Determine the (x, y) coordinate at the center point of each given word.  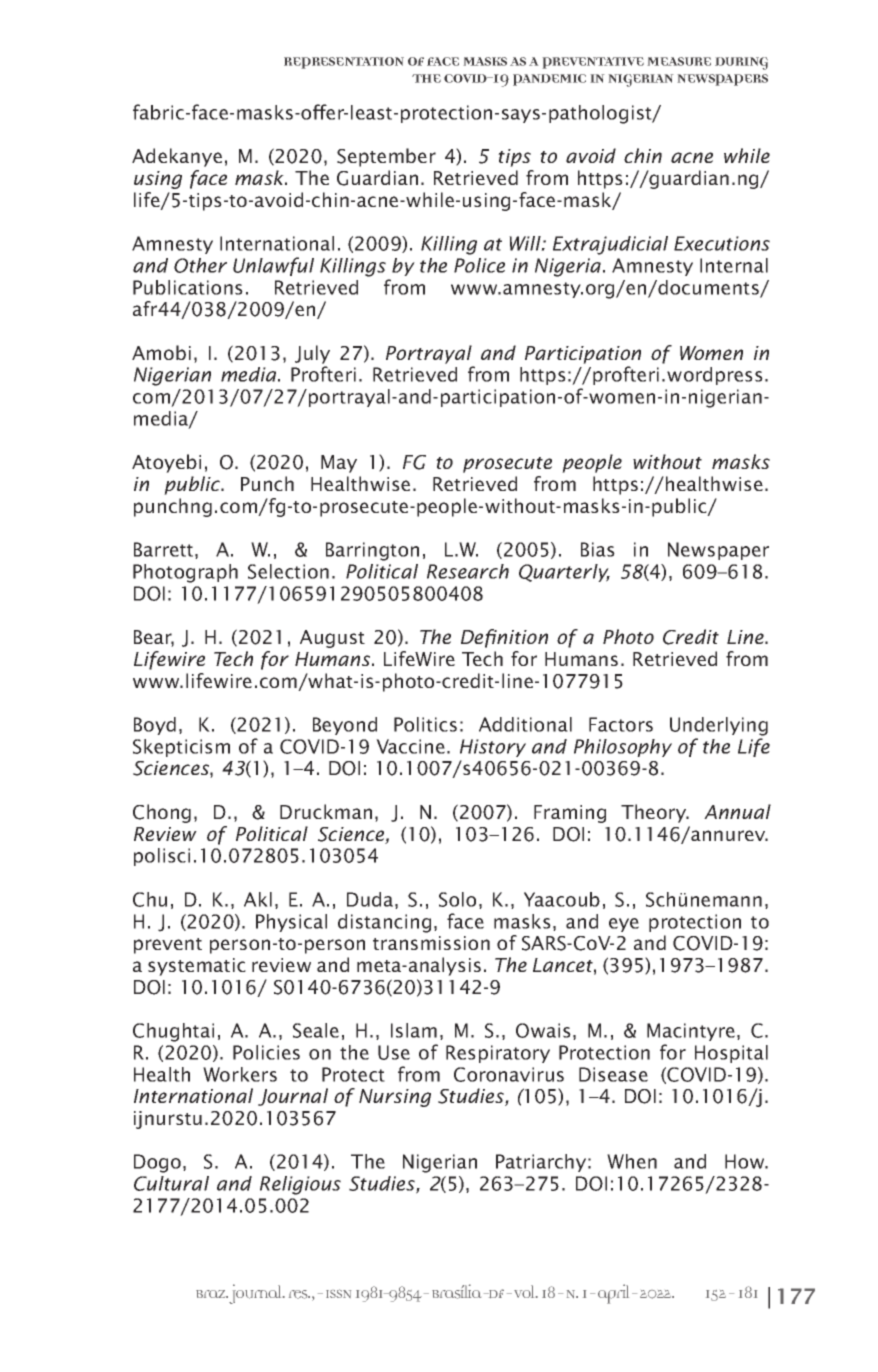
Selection (288, 571)
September (386, 157)
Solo (457, 899)
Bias (598, 549)
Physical (291, 923)
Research (468, 571)
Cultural (171, 1183)
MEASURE (679, 61)
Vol (525, 1291)
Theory (655, 813)
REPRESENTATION (344, 63)
